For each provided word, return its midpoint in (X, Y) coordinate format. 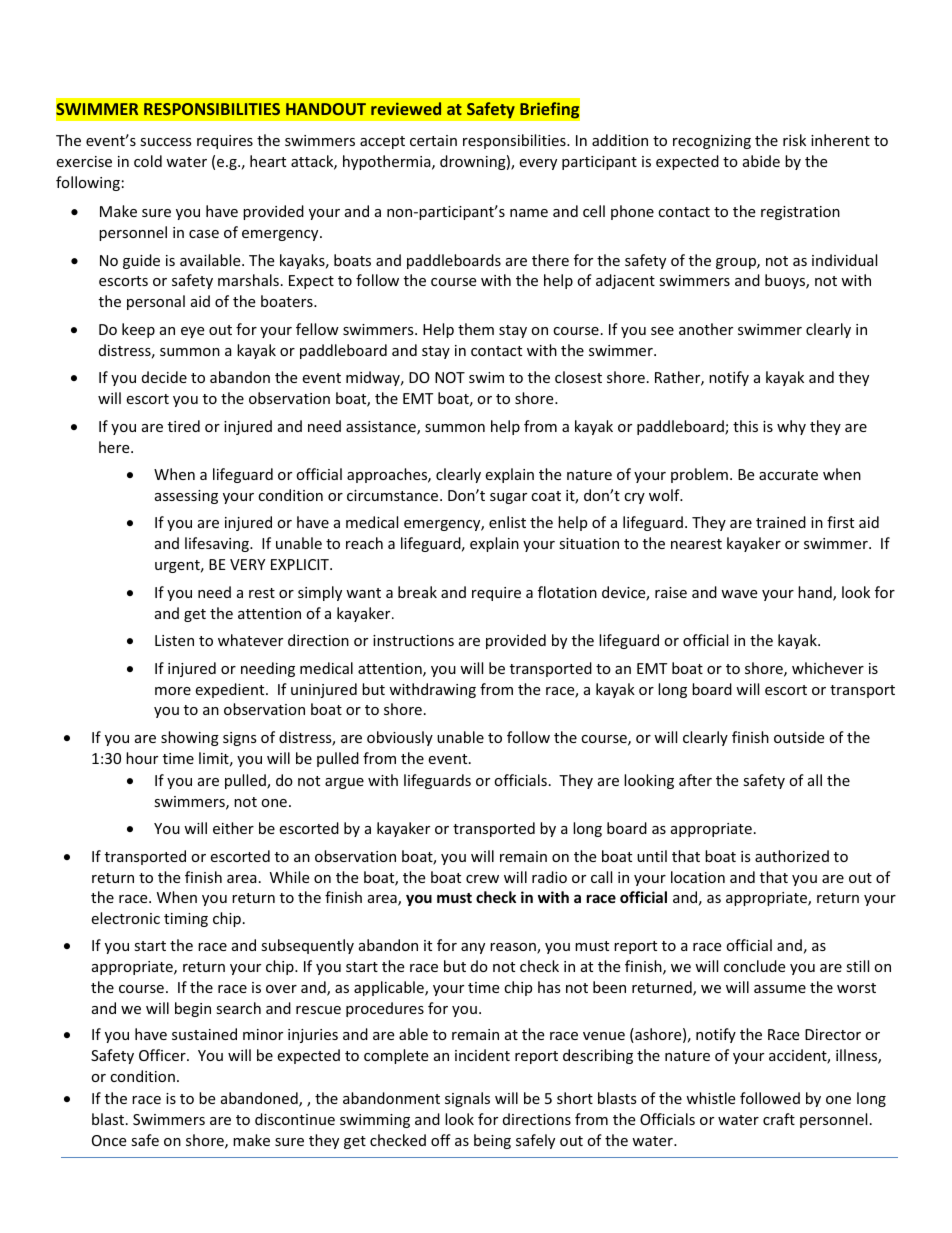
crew (482, 879)
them (476, 329)
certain (433, 140)
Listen (174, 640)
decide (164, 377)
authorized (792, 856)
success (166, 142)
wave (739, 594)
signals (467, 1099)
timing (186, 920)
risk (794, 140)
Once (109, 1140)
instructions (413, 640)
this (745, 426)
